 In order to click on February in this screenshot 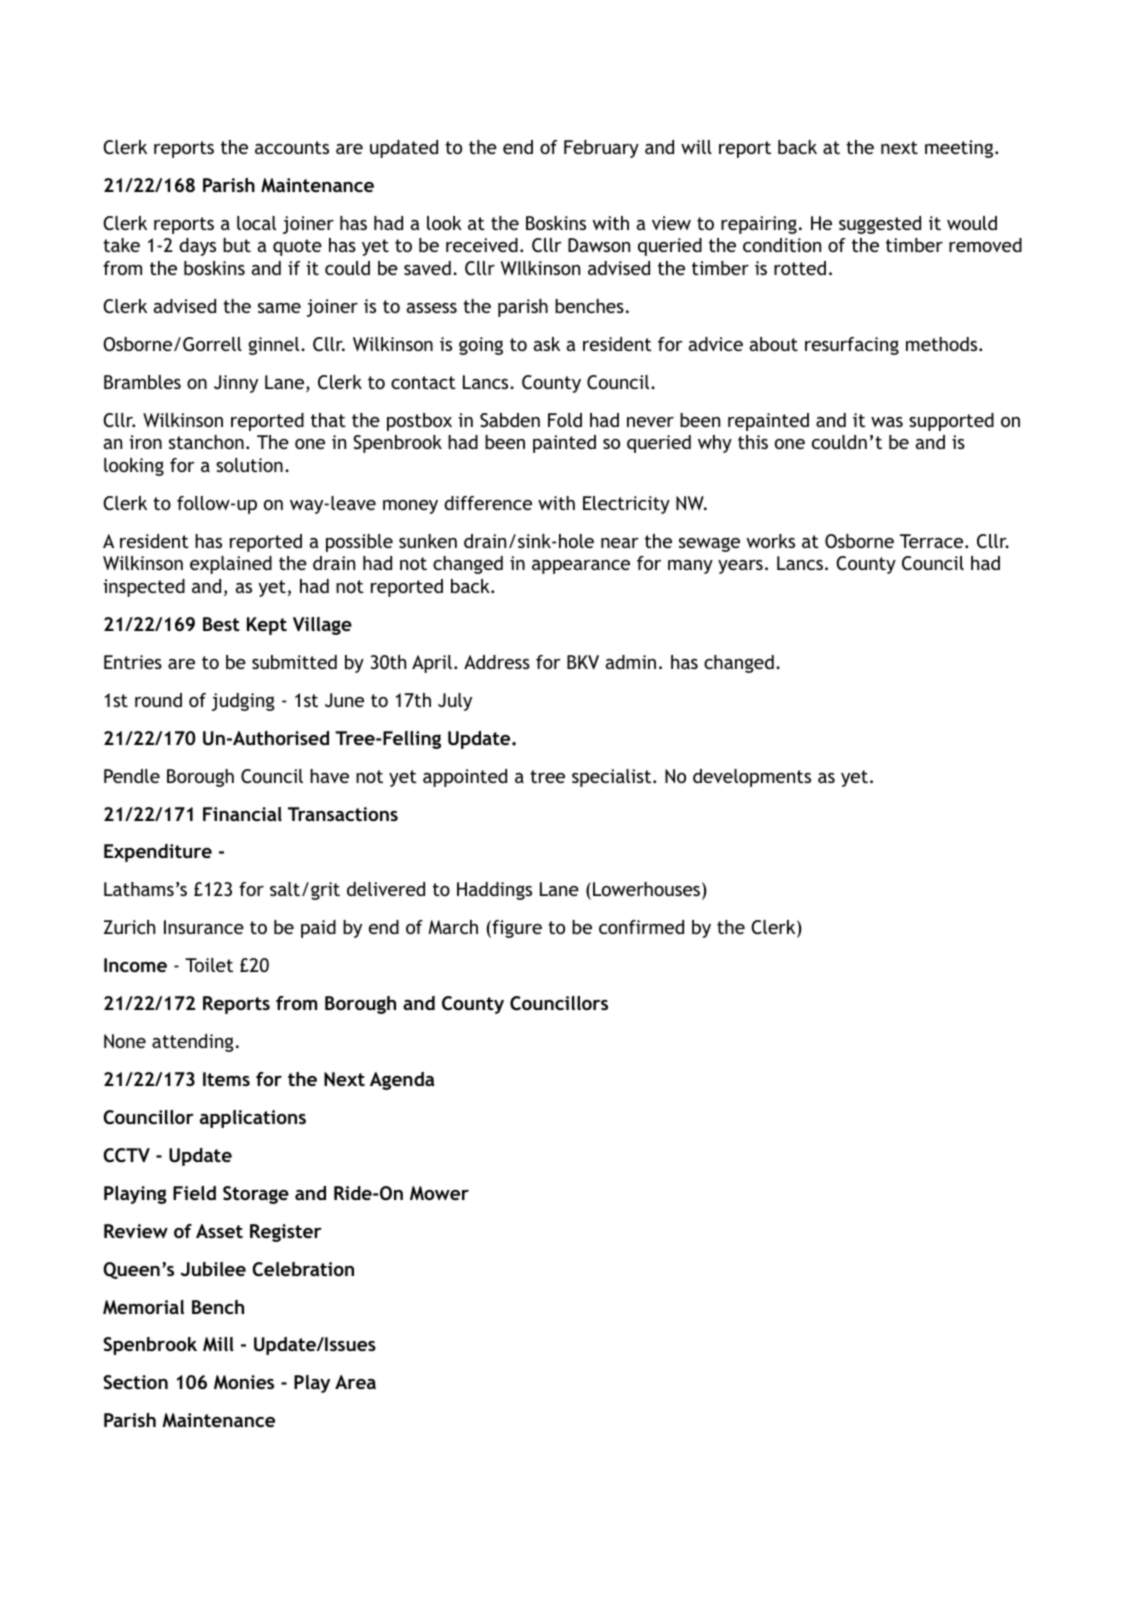, I will do `click(601, 149)`.
